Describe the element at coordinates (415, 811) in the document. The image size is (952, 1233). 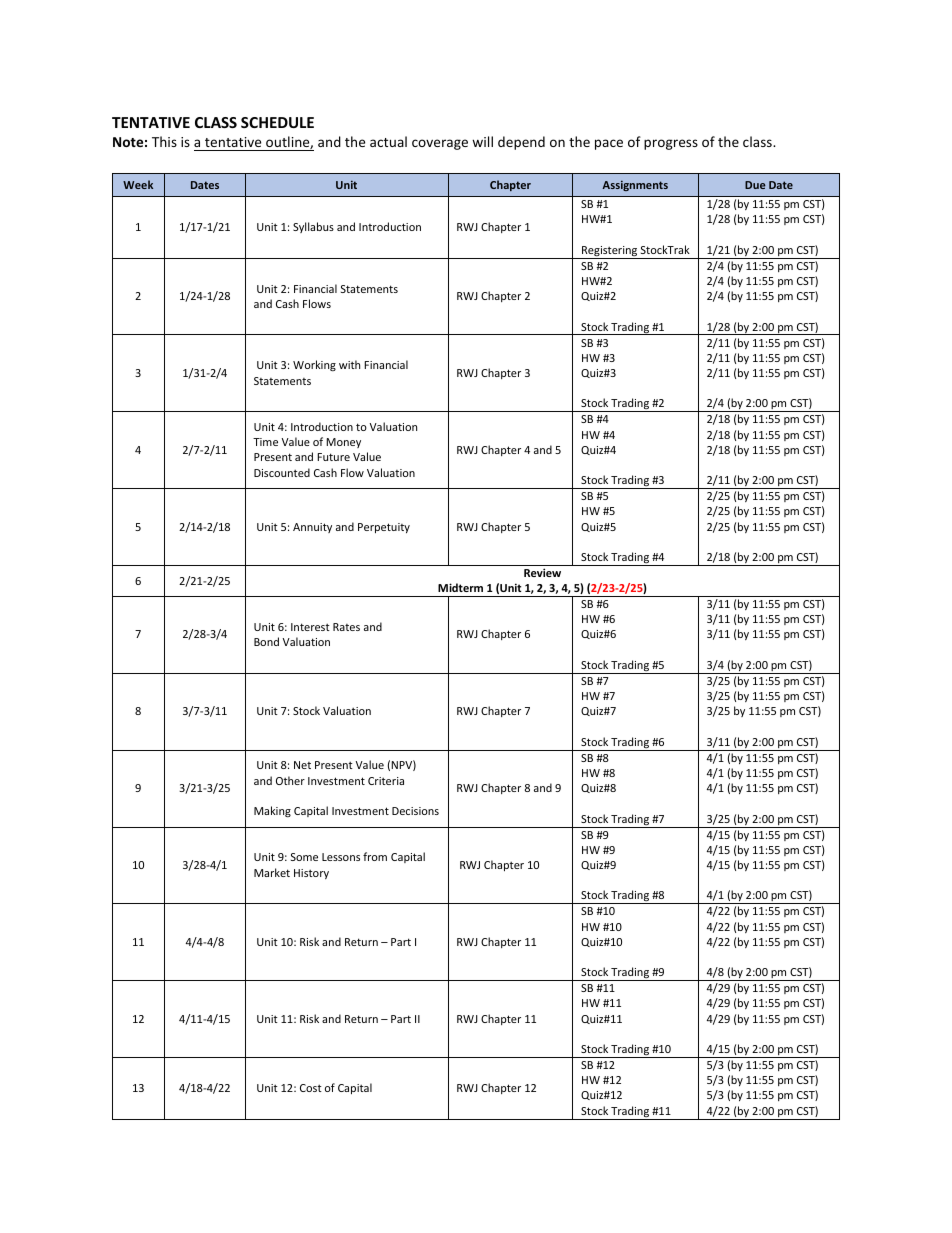
I see `Decisions` at that location.
